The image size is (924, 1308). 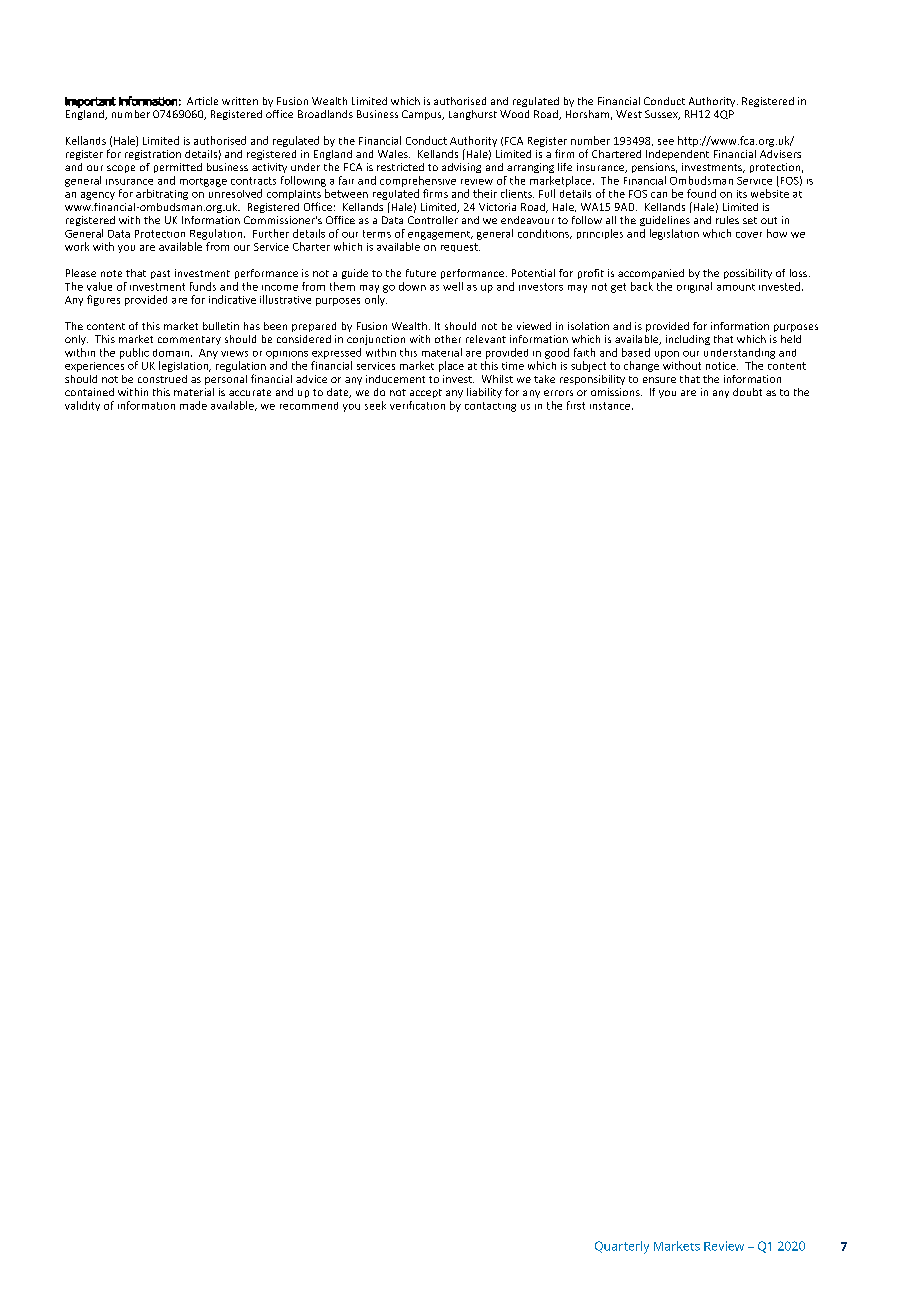 What do you see at coordinates (747, 392) in the page?
I see `doubt` at bounding box center [747, 392].
